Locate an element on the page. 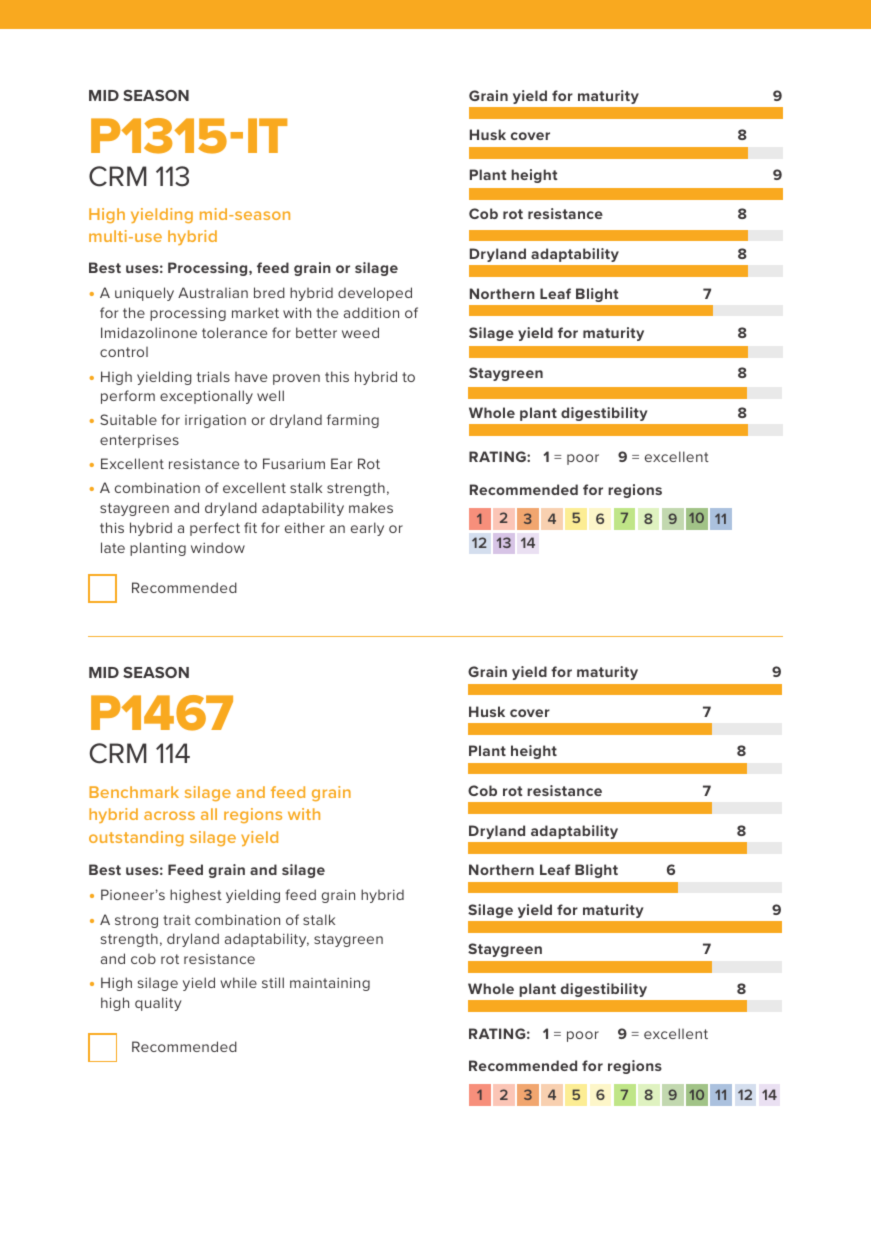  weed is located at coordinates (360, 332).
